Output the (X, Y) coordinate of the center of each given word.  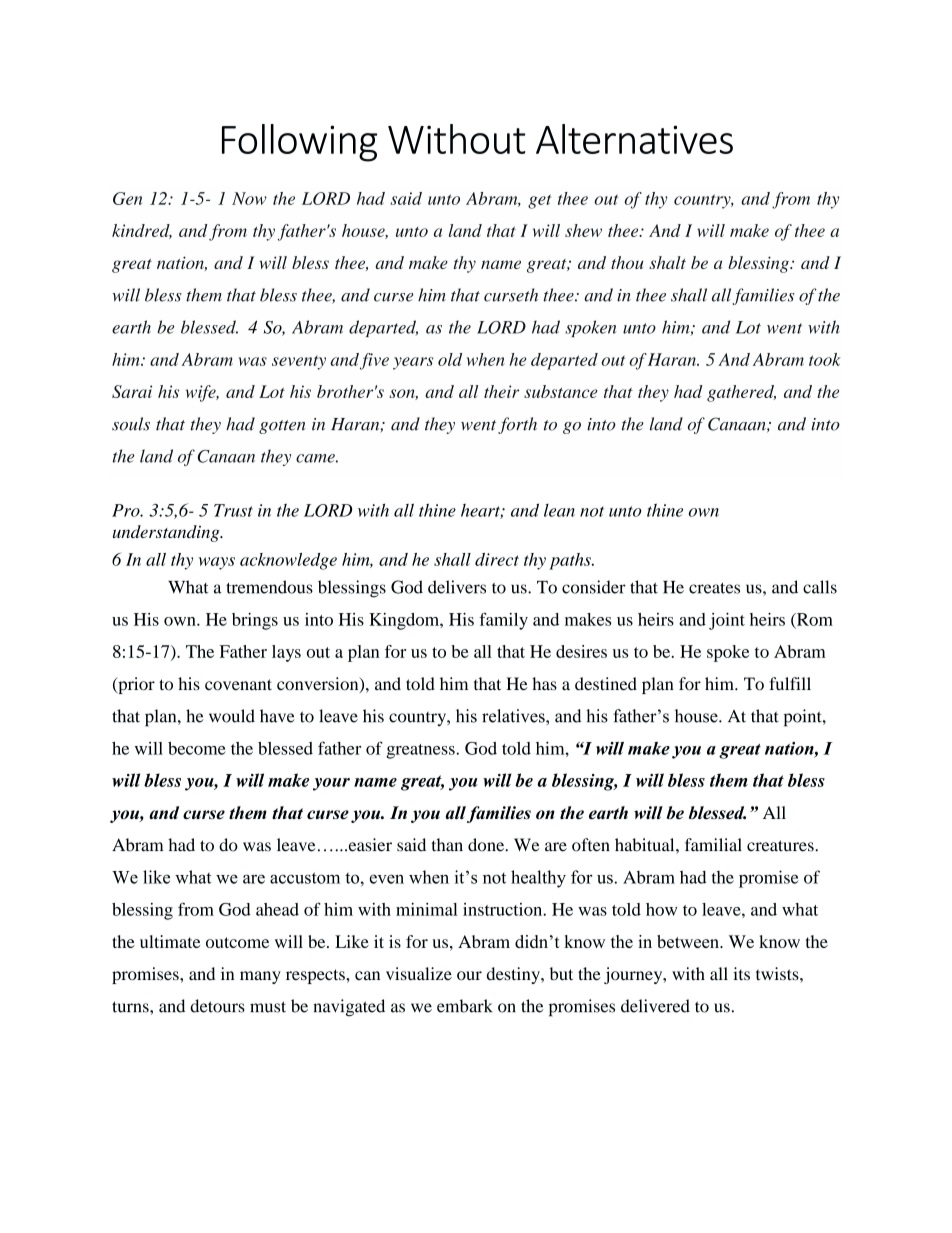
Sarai (132, 391)
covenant (238, 685)
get (539, 201)
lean (559, 510)
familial (713, 845)
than (447, 845)
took (825, 359)
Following (299, 143)
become (197, 748)
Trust (233, 510)
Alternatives (634, 139)
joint (727, 621)
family (503, 621)
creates (714, 588)
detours (217, 1006)
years (413, 363)
